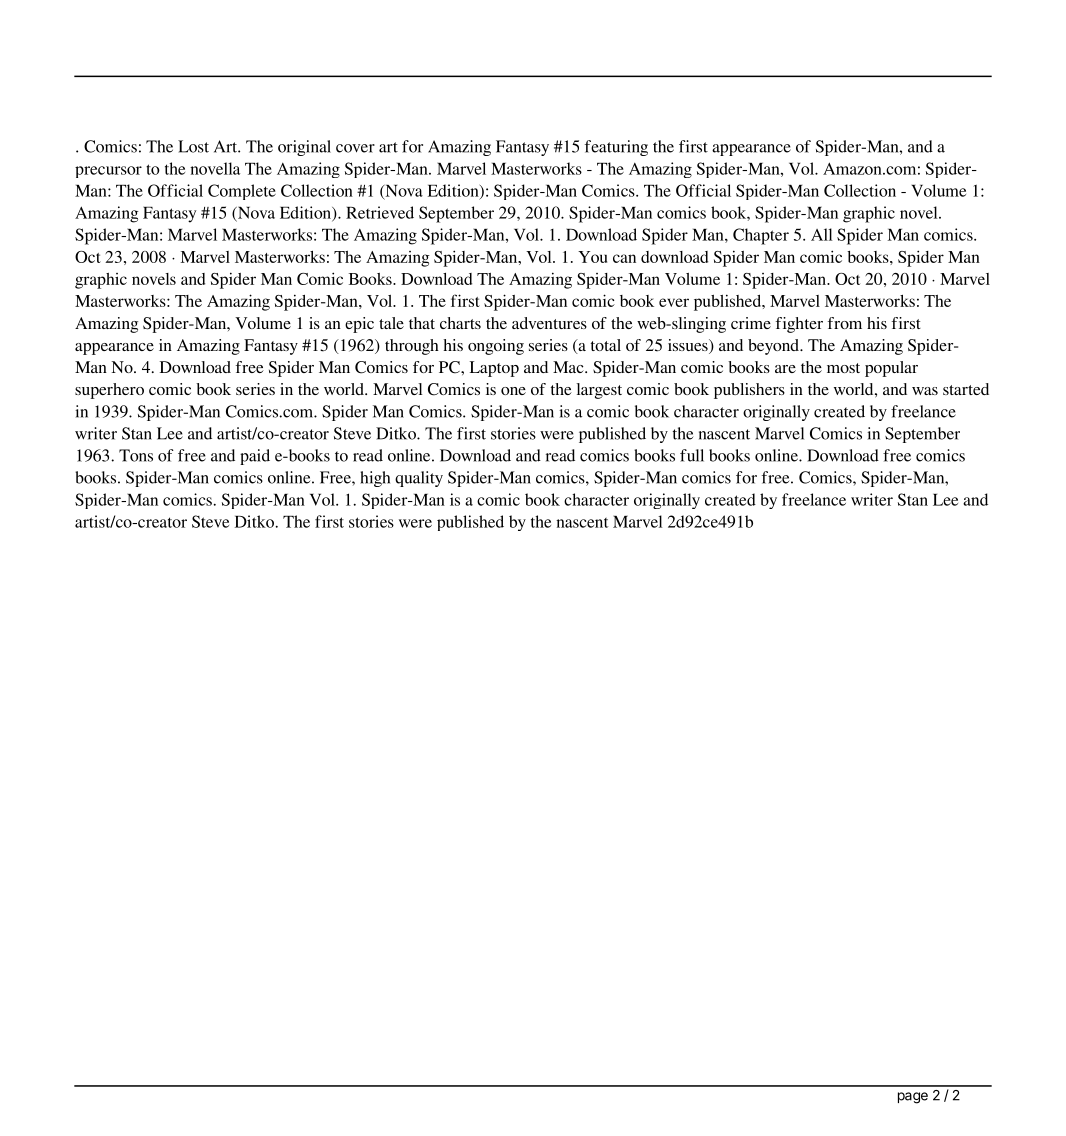  What do you see at coordinates (761, 236) in the document?
I see `Chapter` at bounding box center [761, 236].
